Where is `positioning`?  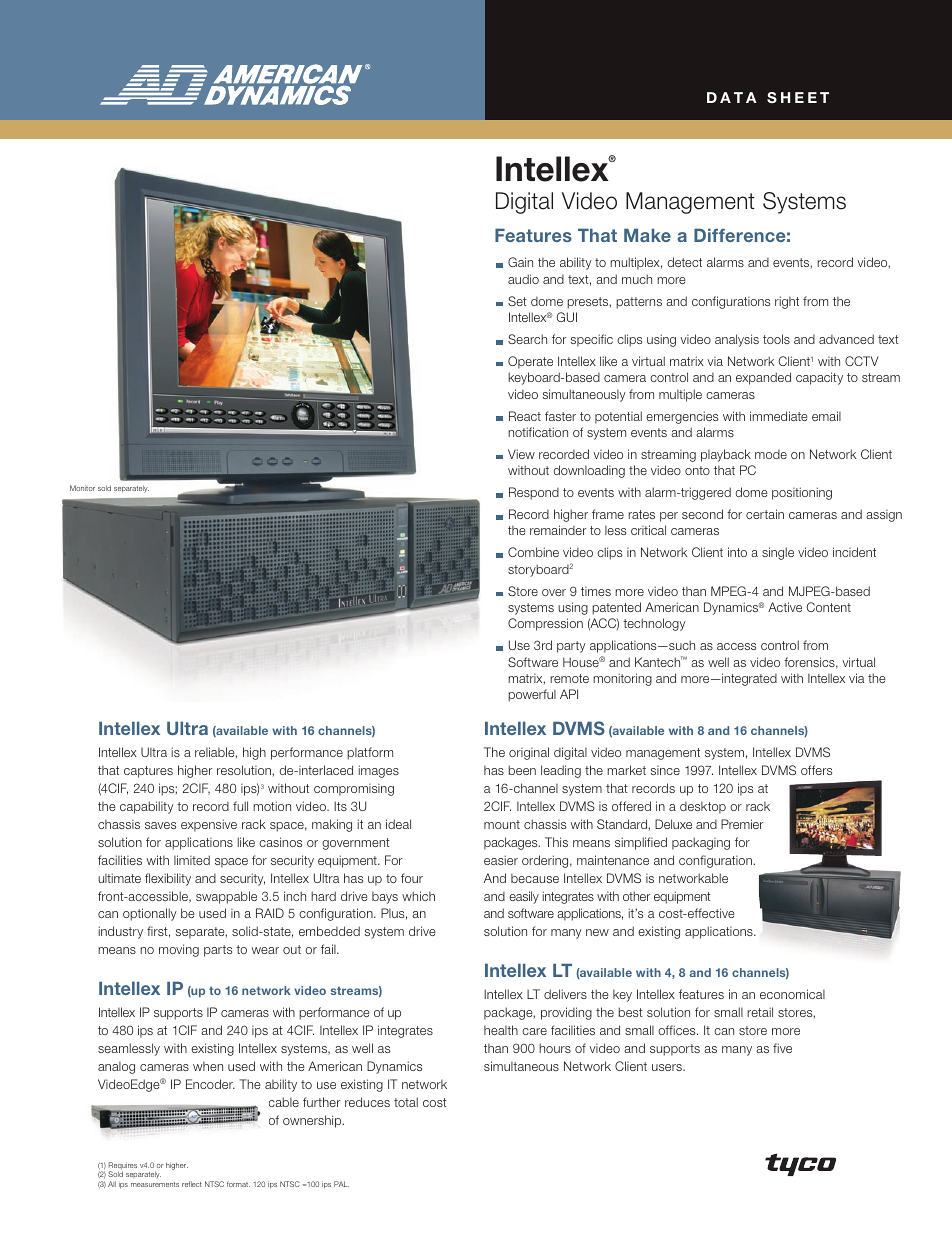 positioning is located at coordinates (802, 493).
